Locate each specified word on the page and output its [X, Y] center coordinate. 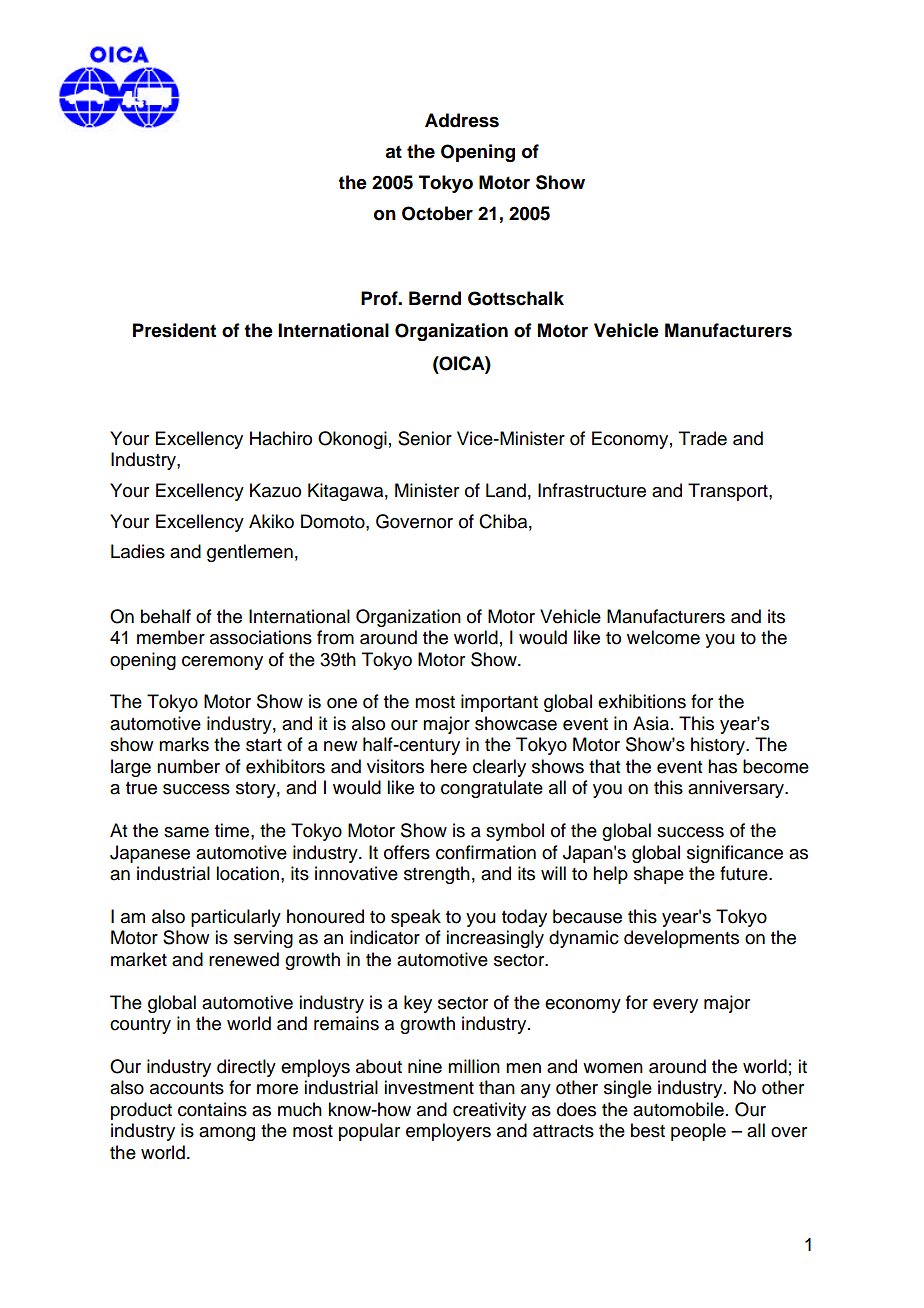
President [174, 330]
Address [462, 120]
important [499, 703]
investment [429, 1087]
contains [212, 1109]
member [171, 637]
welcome [663, 637]
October [437, 213]
